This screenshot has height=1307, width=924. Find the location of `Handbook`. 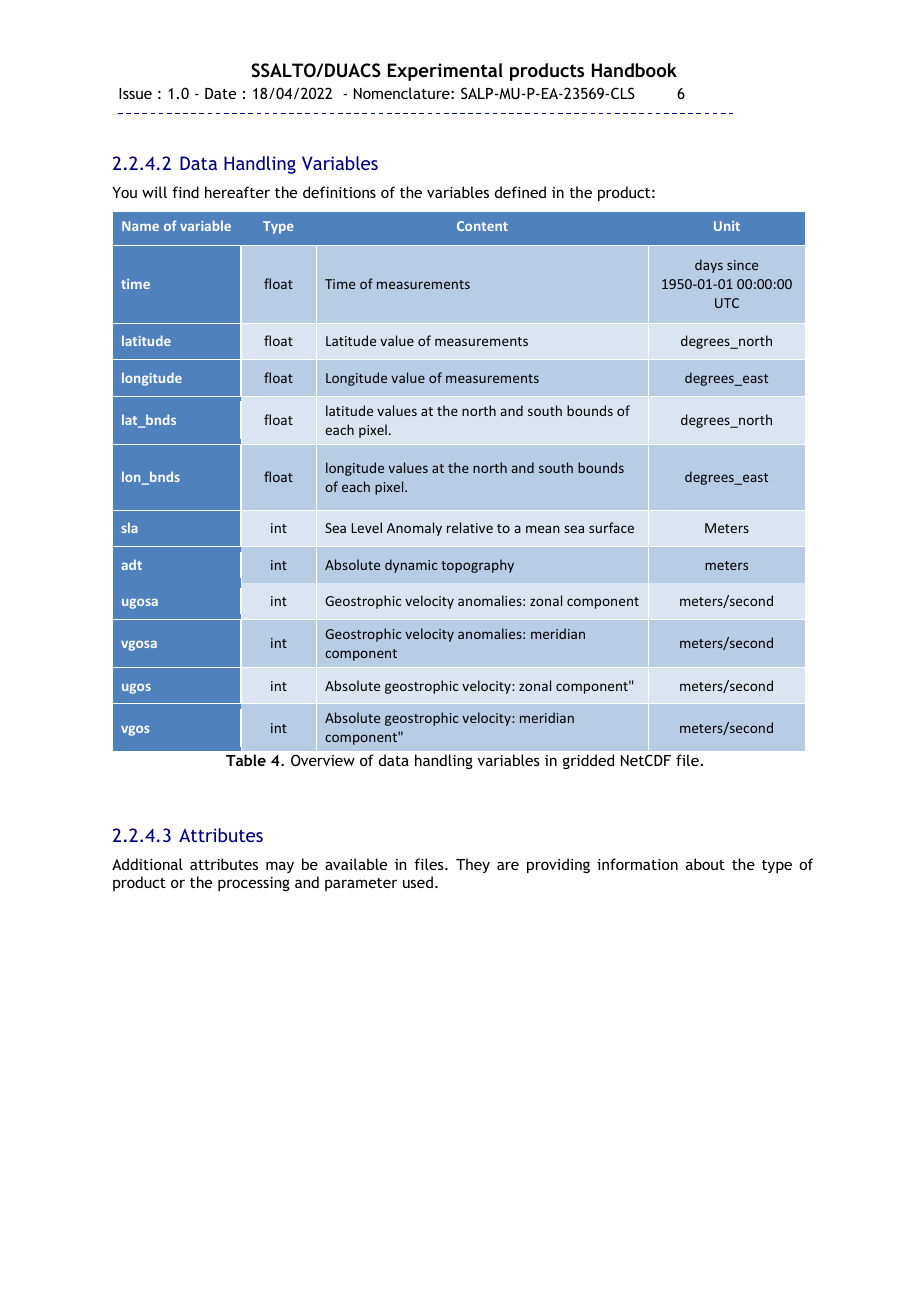

Handbook is located at coordinates (634, 70).
